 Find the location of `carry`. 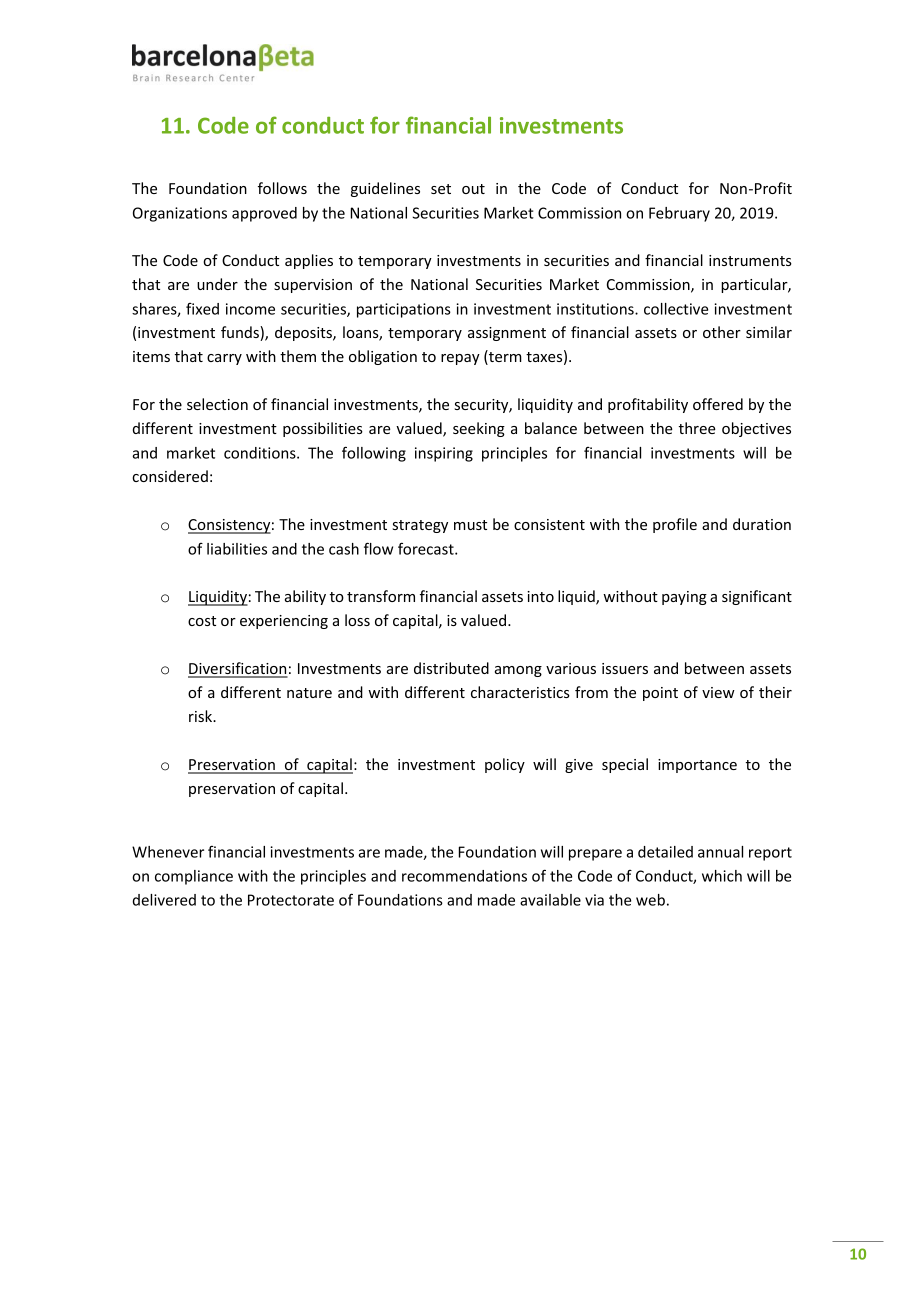

carry is located at coordinates (224, 359).
